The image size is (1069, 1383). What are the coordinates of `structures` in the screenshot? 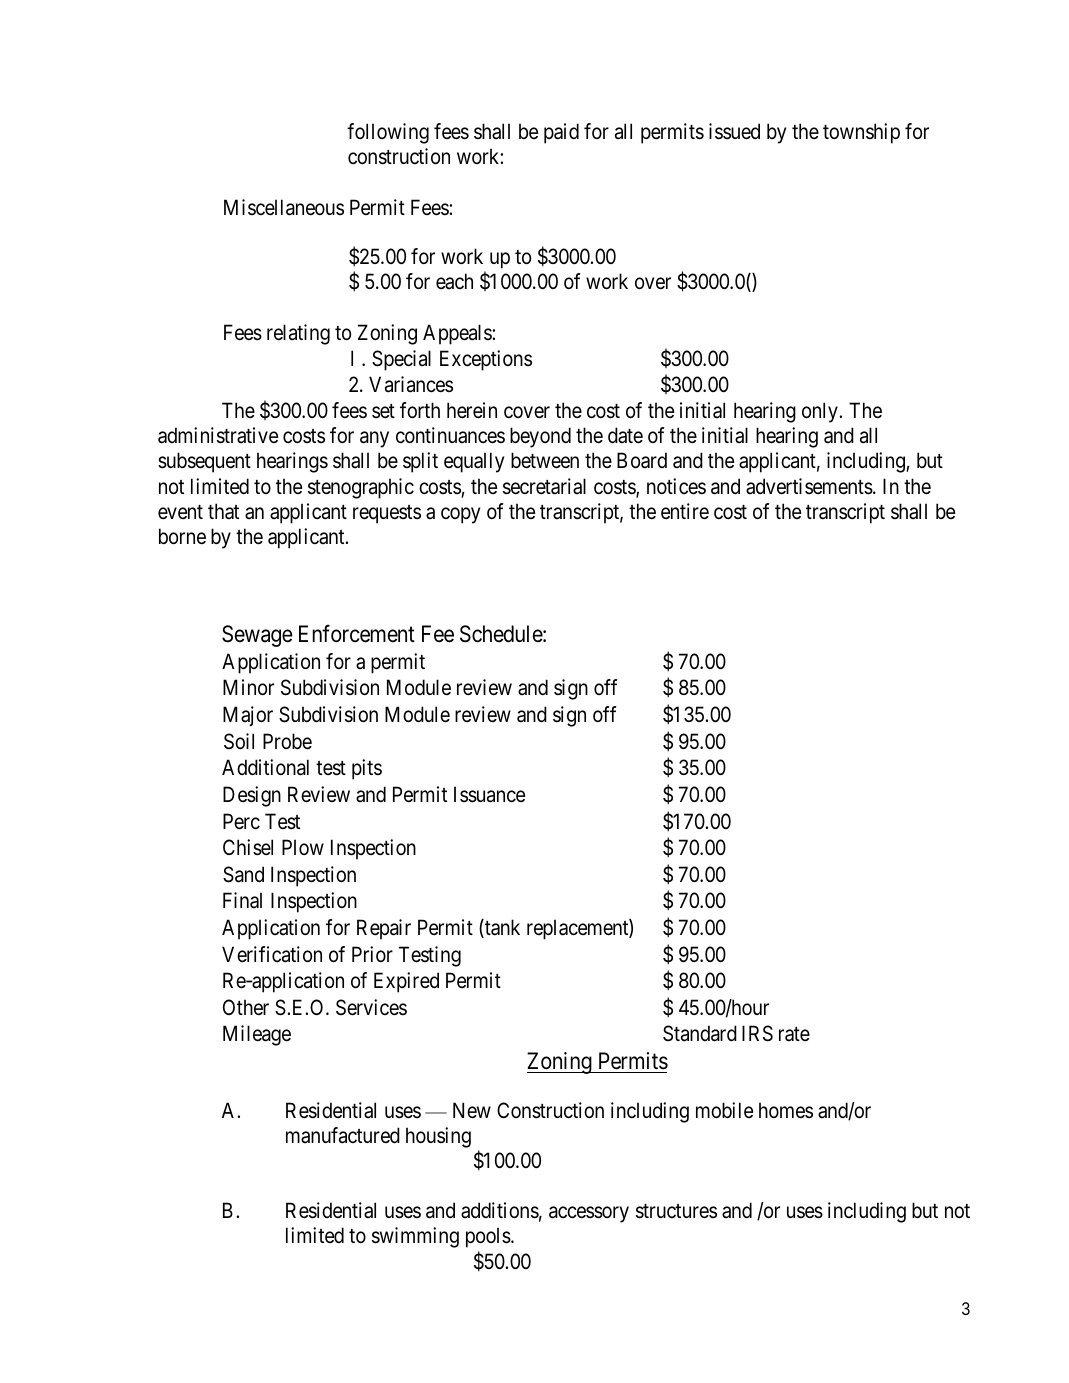 It's located at (676, 1211).
